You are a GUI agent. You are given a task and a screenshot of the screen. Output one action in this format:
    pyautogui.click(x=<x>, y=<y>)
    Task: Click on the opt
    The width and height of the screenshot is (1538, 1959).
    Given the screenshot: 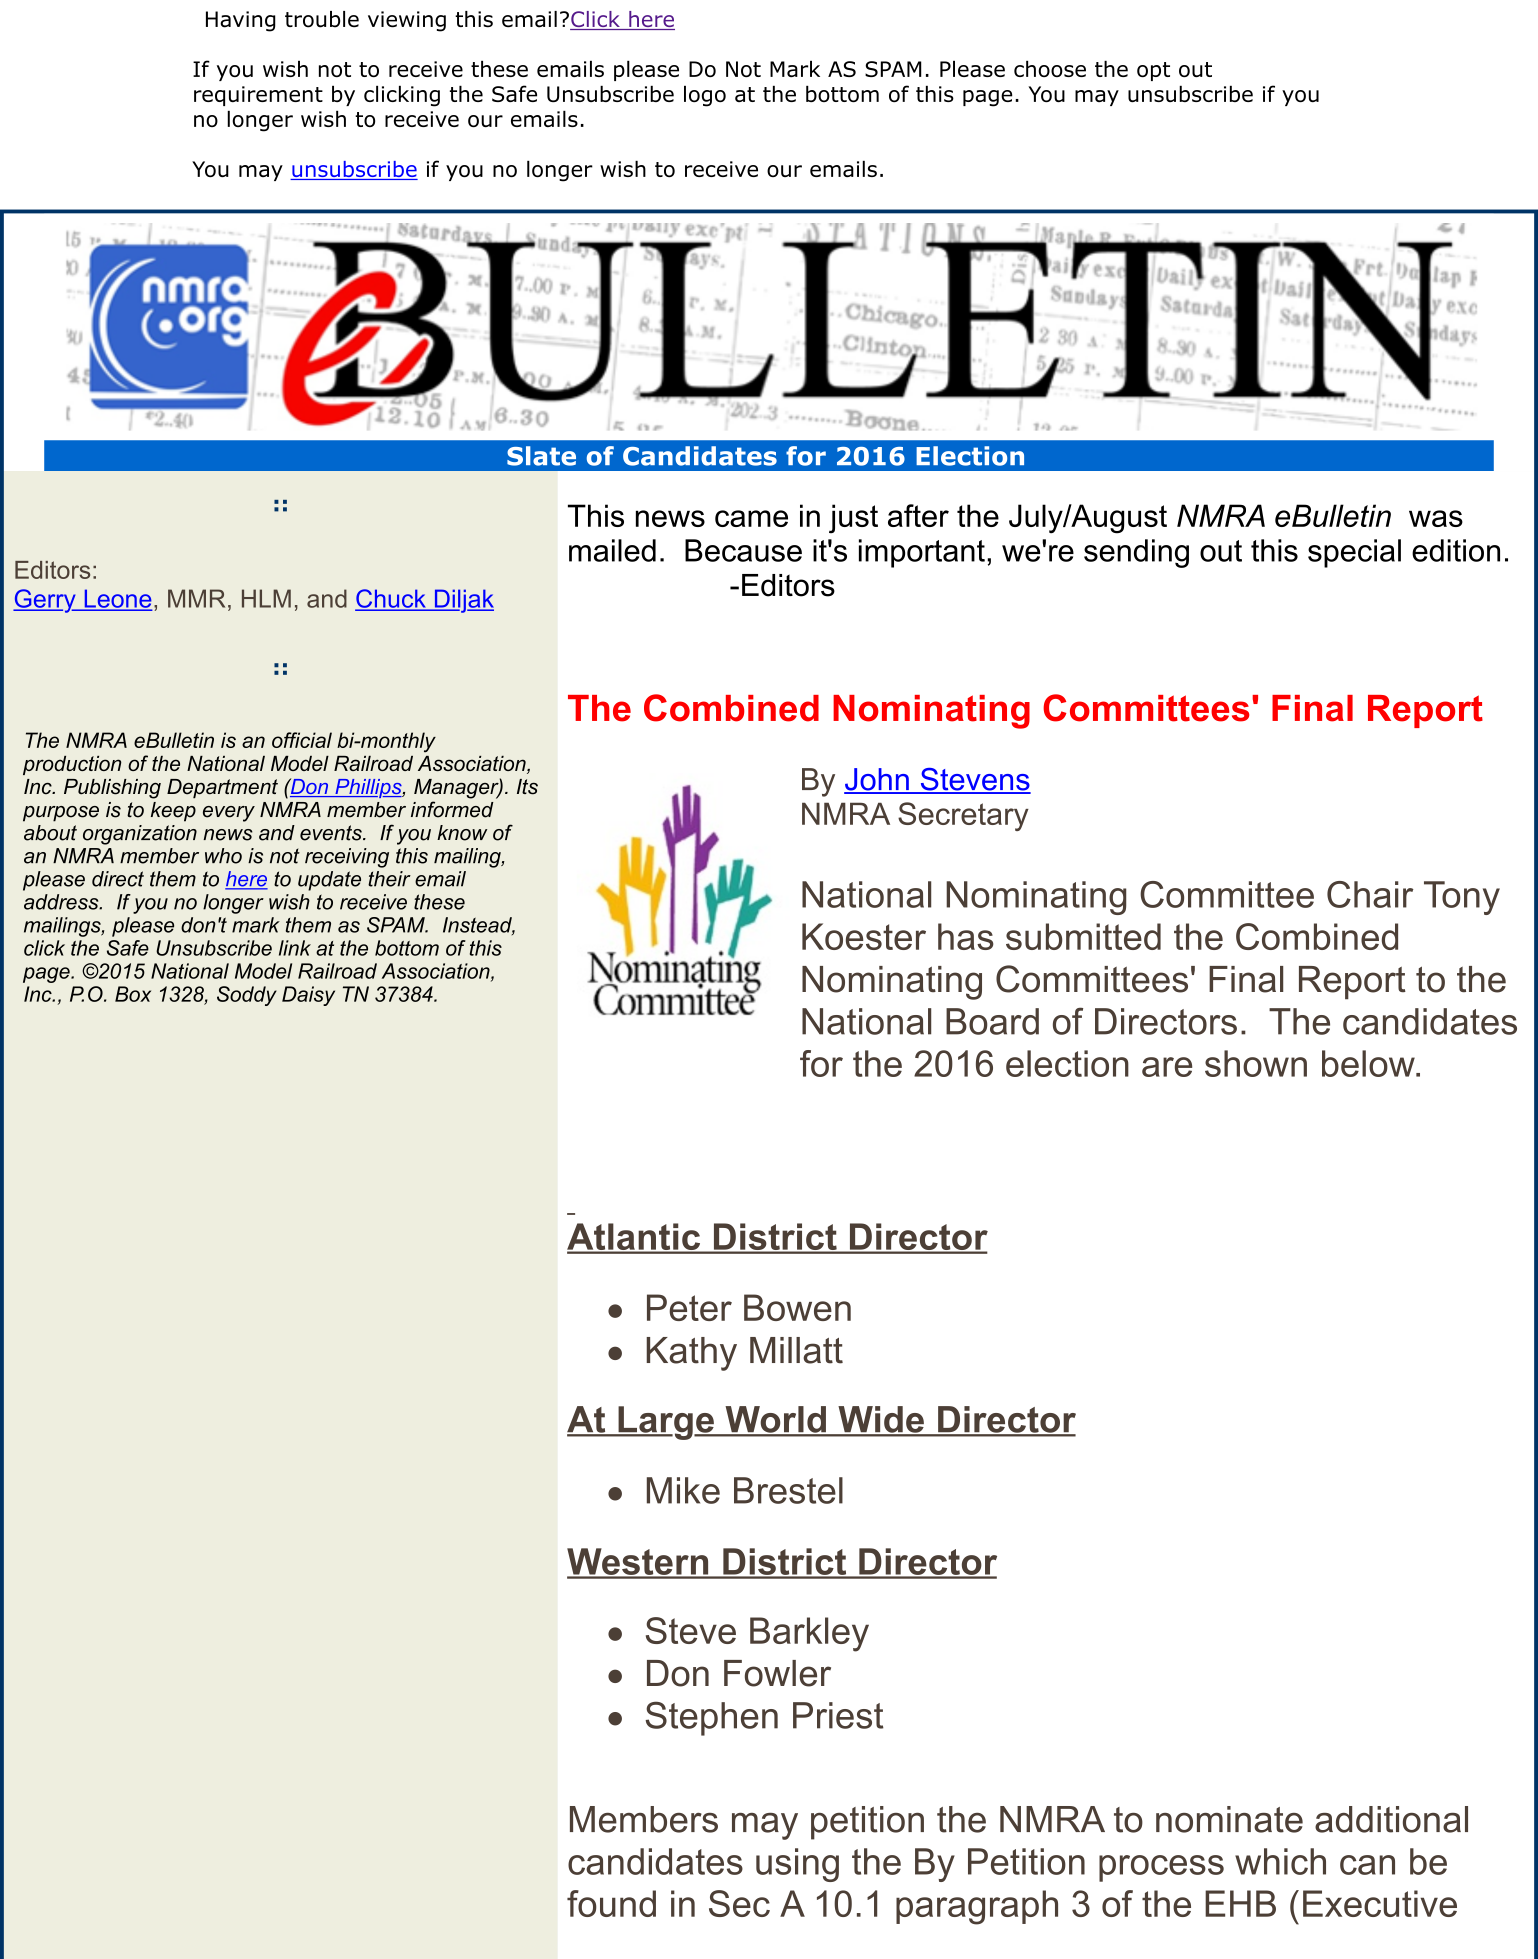 What is the action you would take?
    pyautogui.click(x=1153, y=71)
